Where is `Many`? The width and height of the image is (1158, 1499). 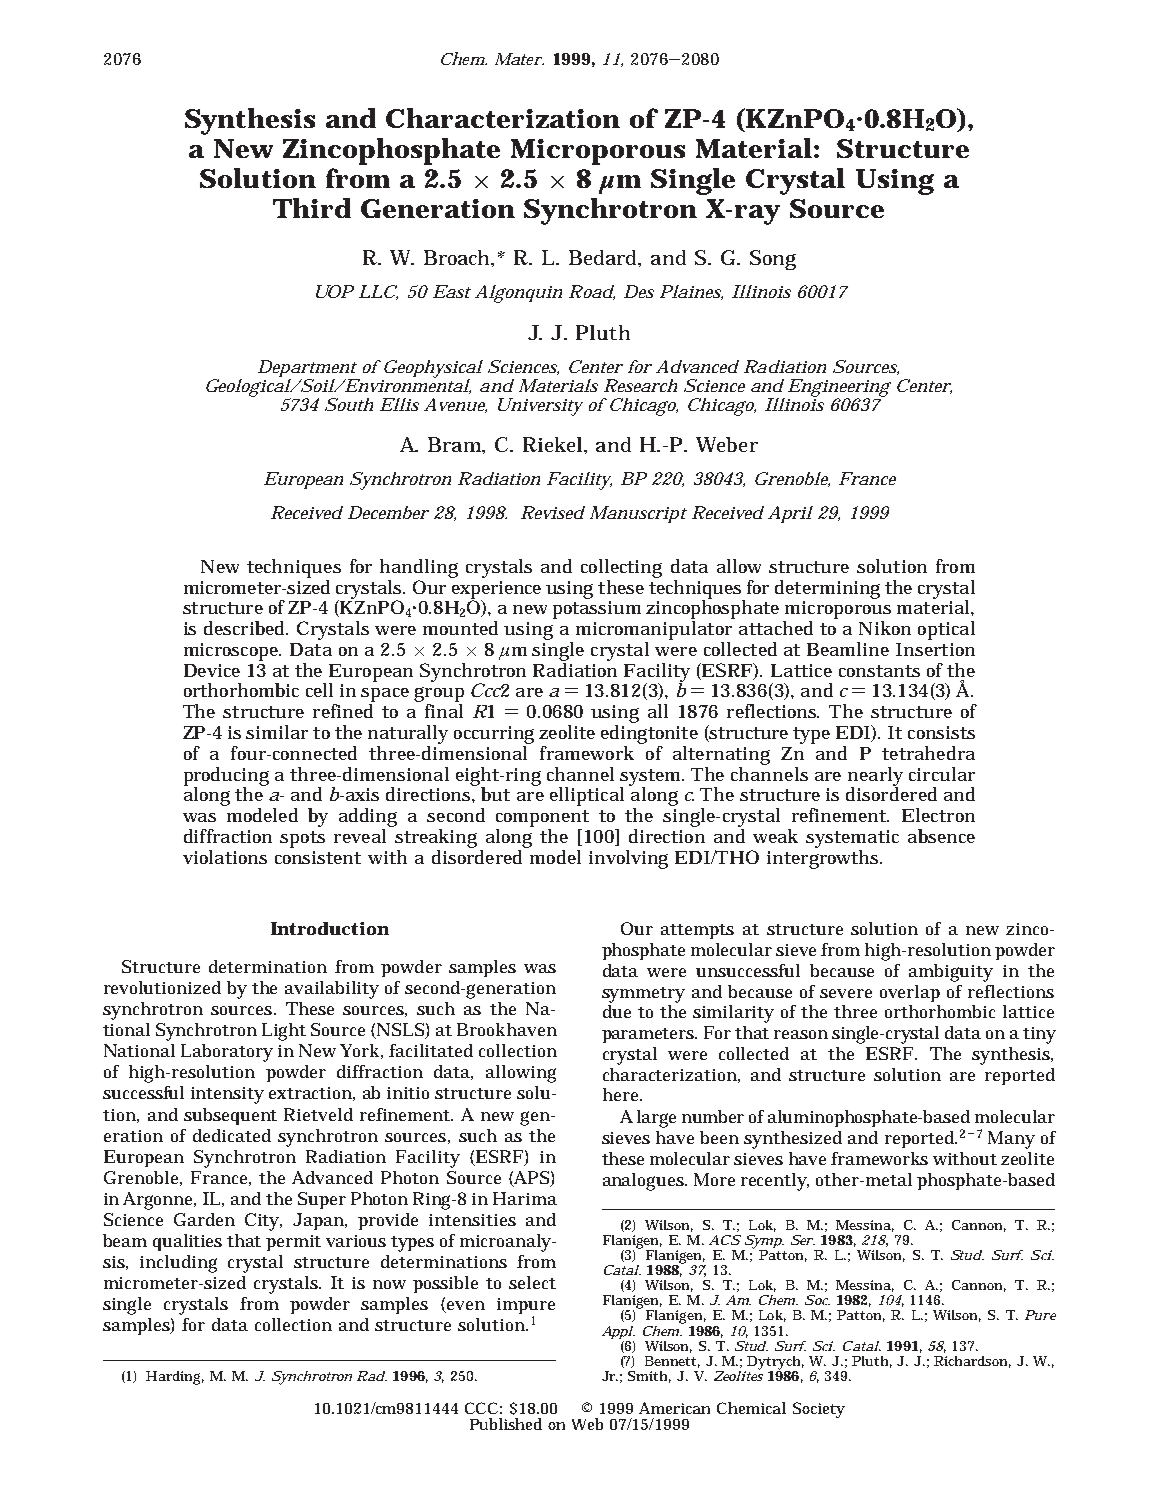
Many is located at coordinates (1011, 1140).
